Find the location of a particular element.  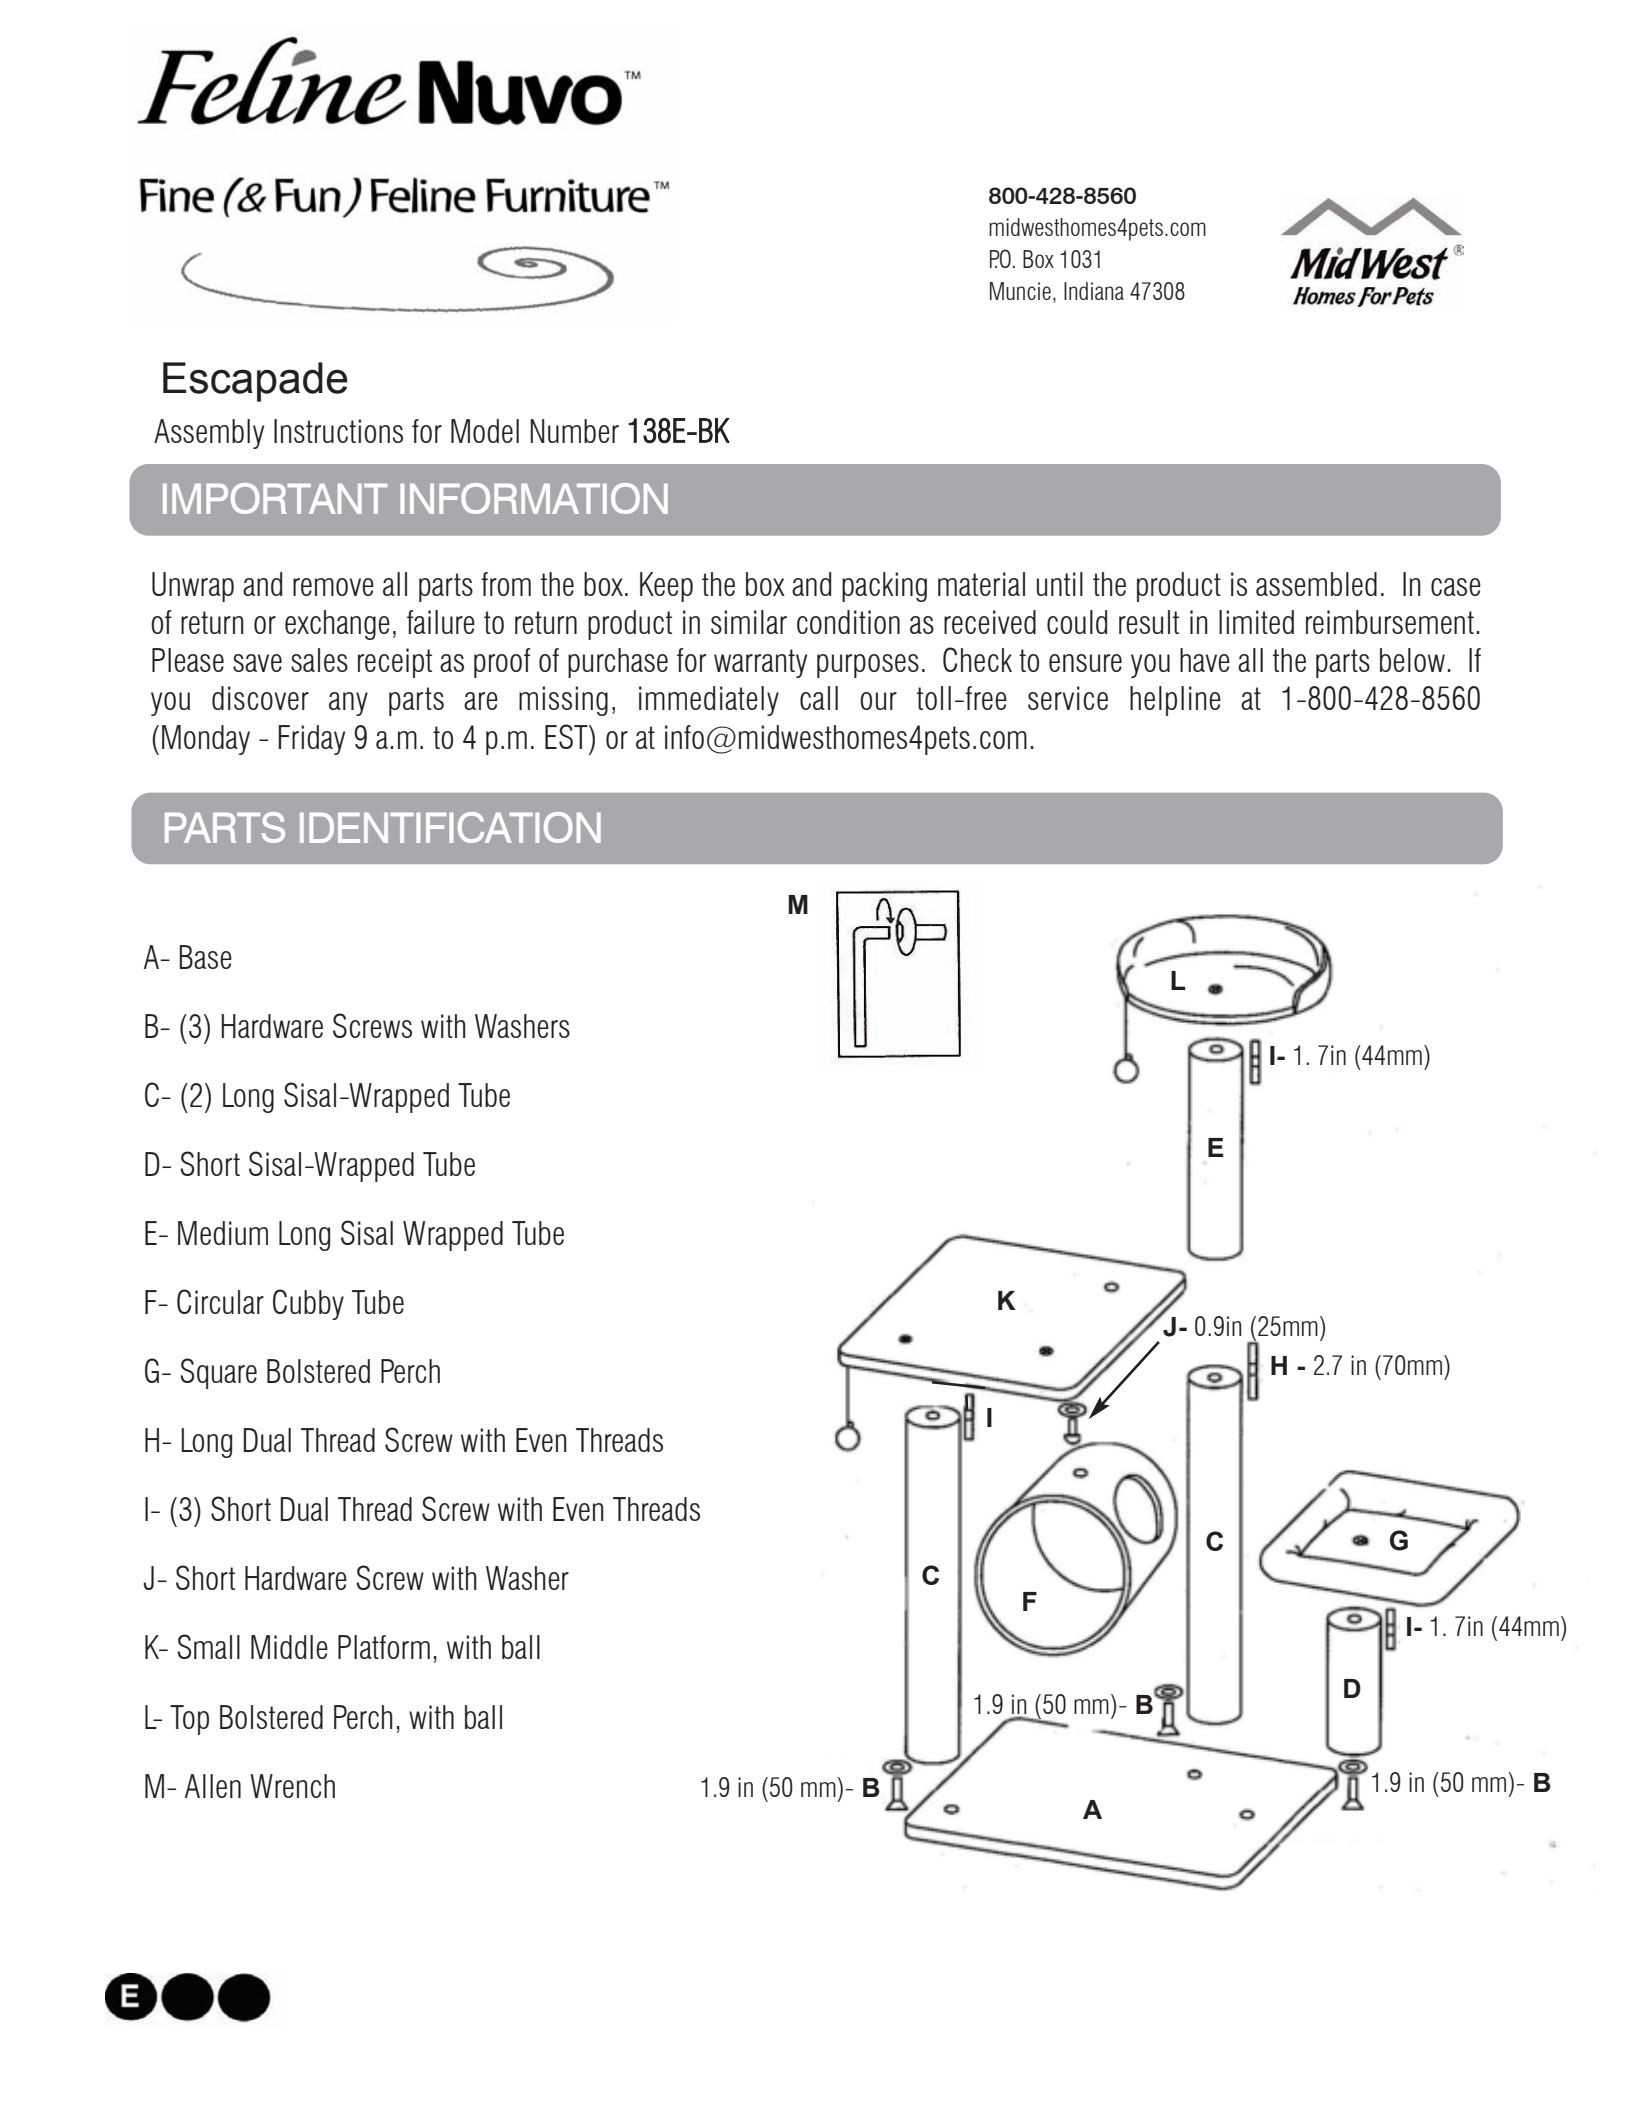

sales is located at coordinates (319, 660).
